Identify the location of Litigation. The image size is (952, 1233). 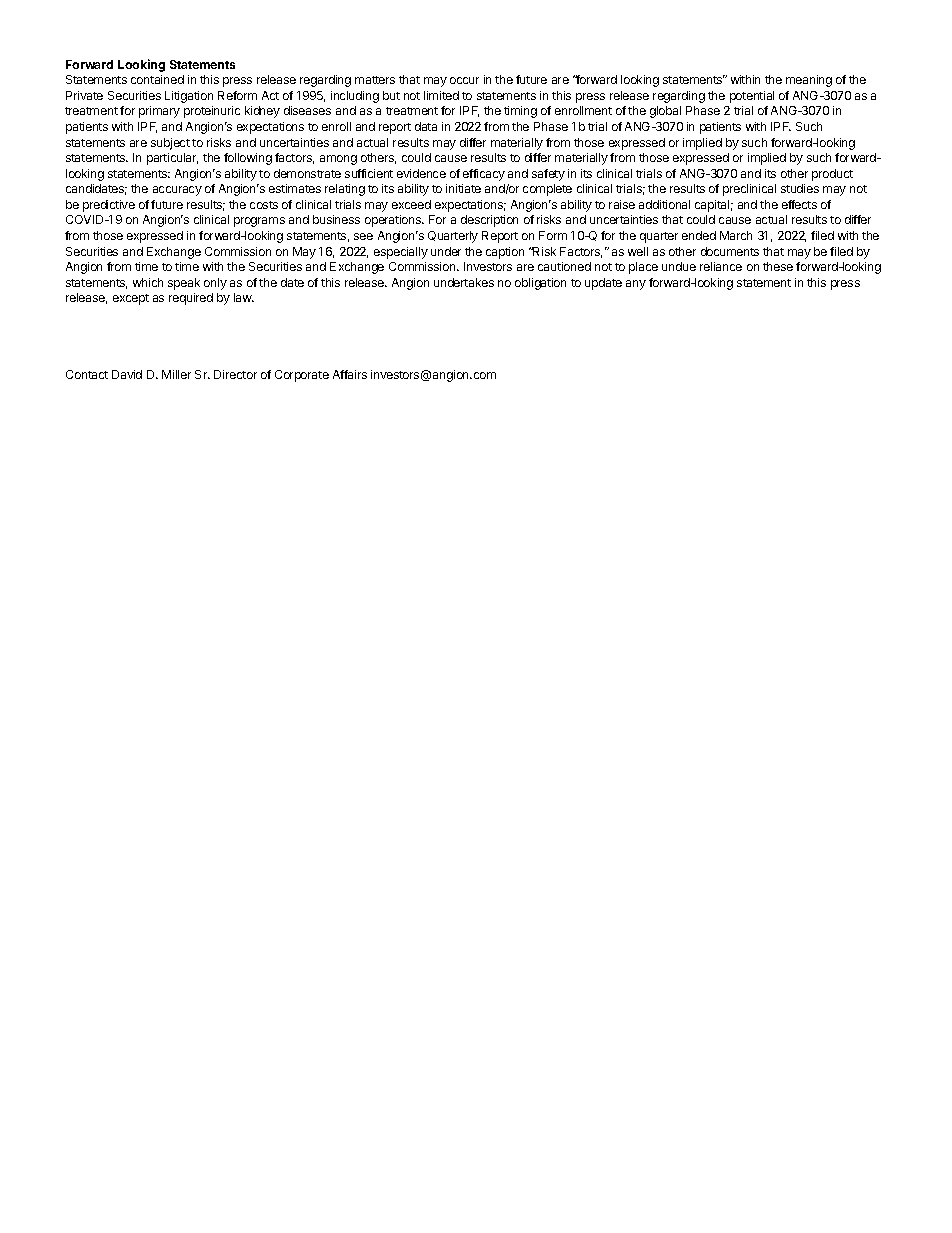
(189, 97).
